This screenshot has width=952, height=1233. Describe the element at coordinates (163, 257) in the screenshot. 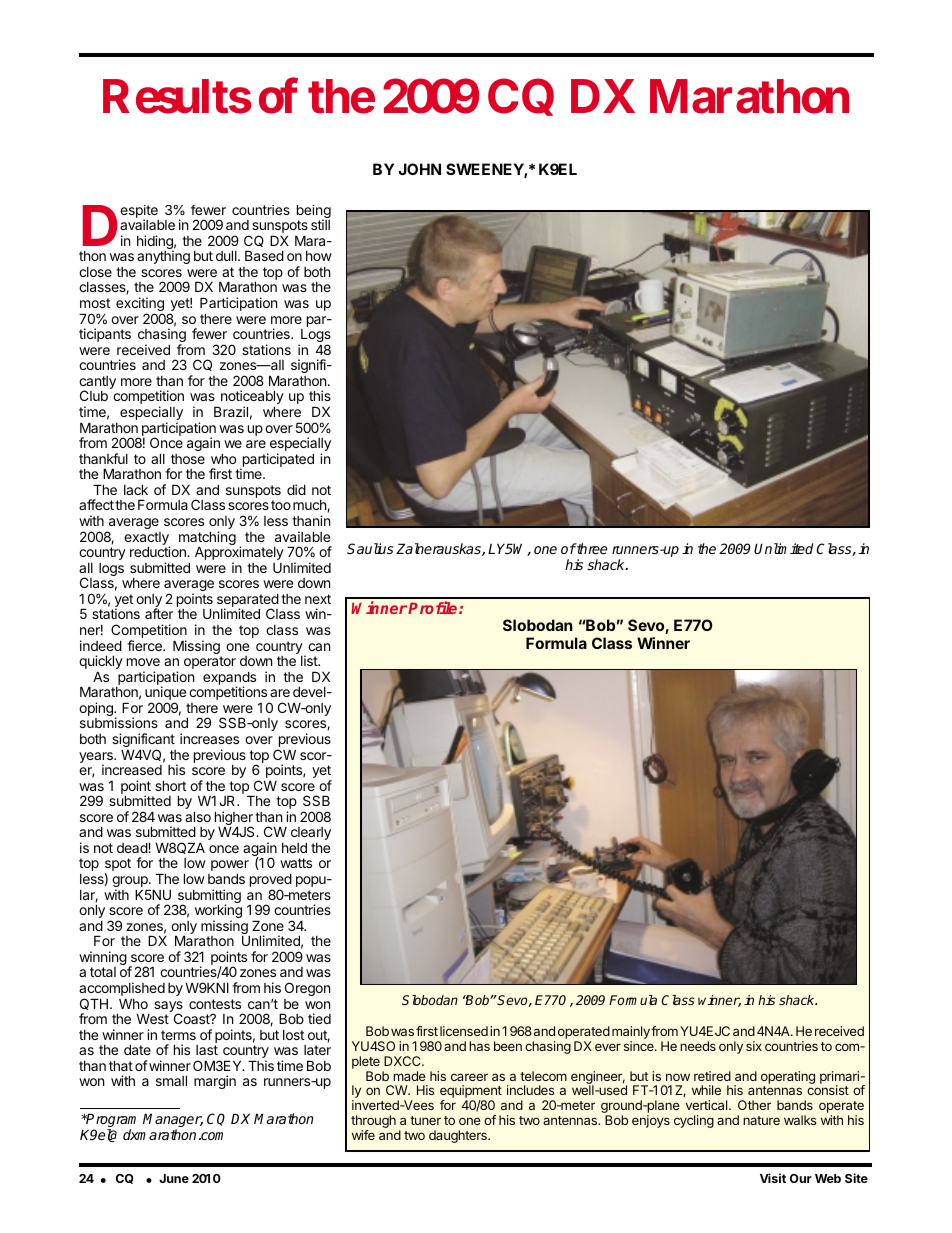

I see `anything` at that location.
